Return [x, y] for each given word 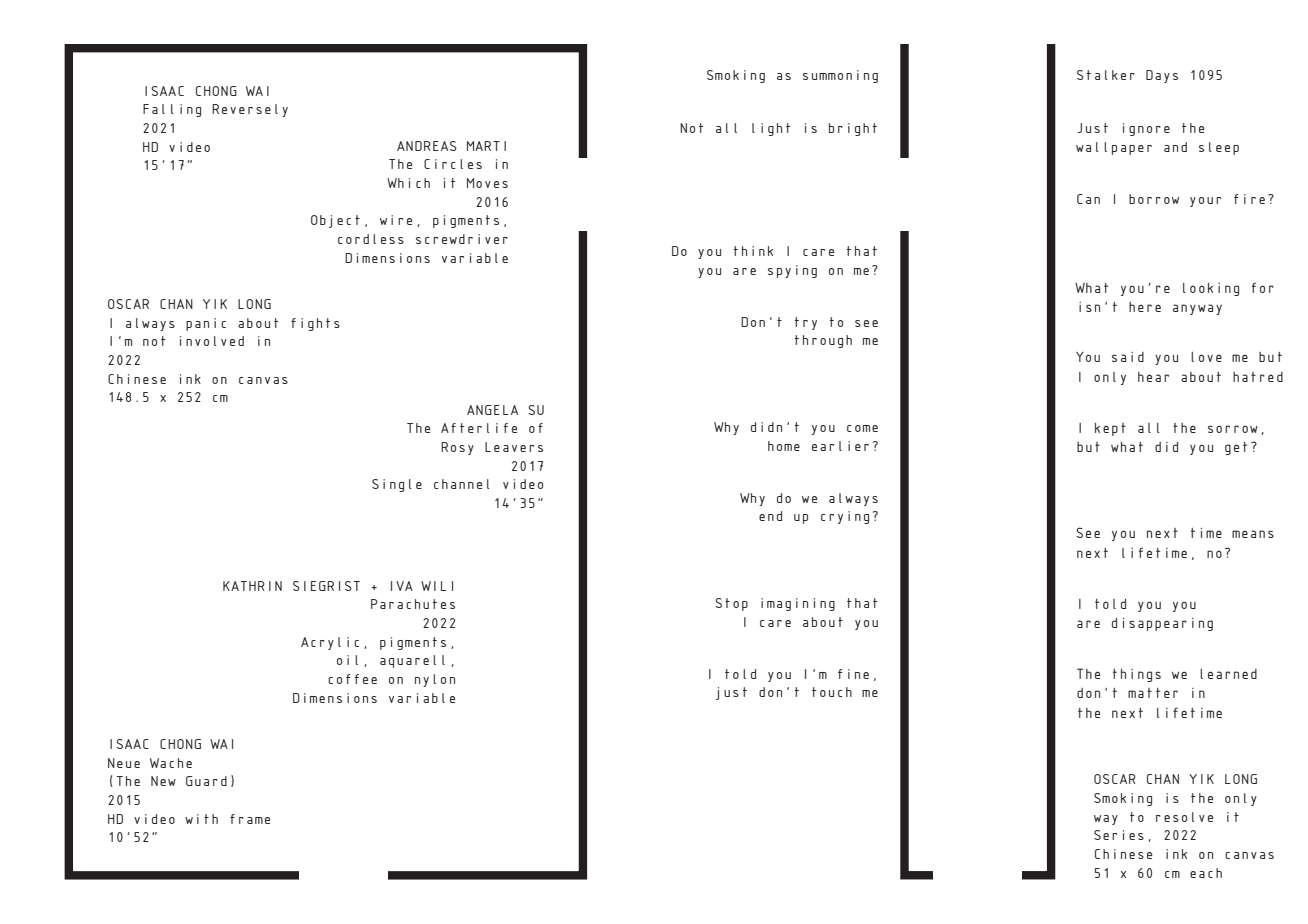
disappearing [1162, 624]
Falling [172, 110]
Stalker [1106, 75]
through [823, 341]
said [1128, 357]
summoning [840, 76]
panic [206, 324]
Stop [731, 604]
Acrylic [330, 643]
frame [250, 819]
